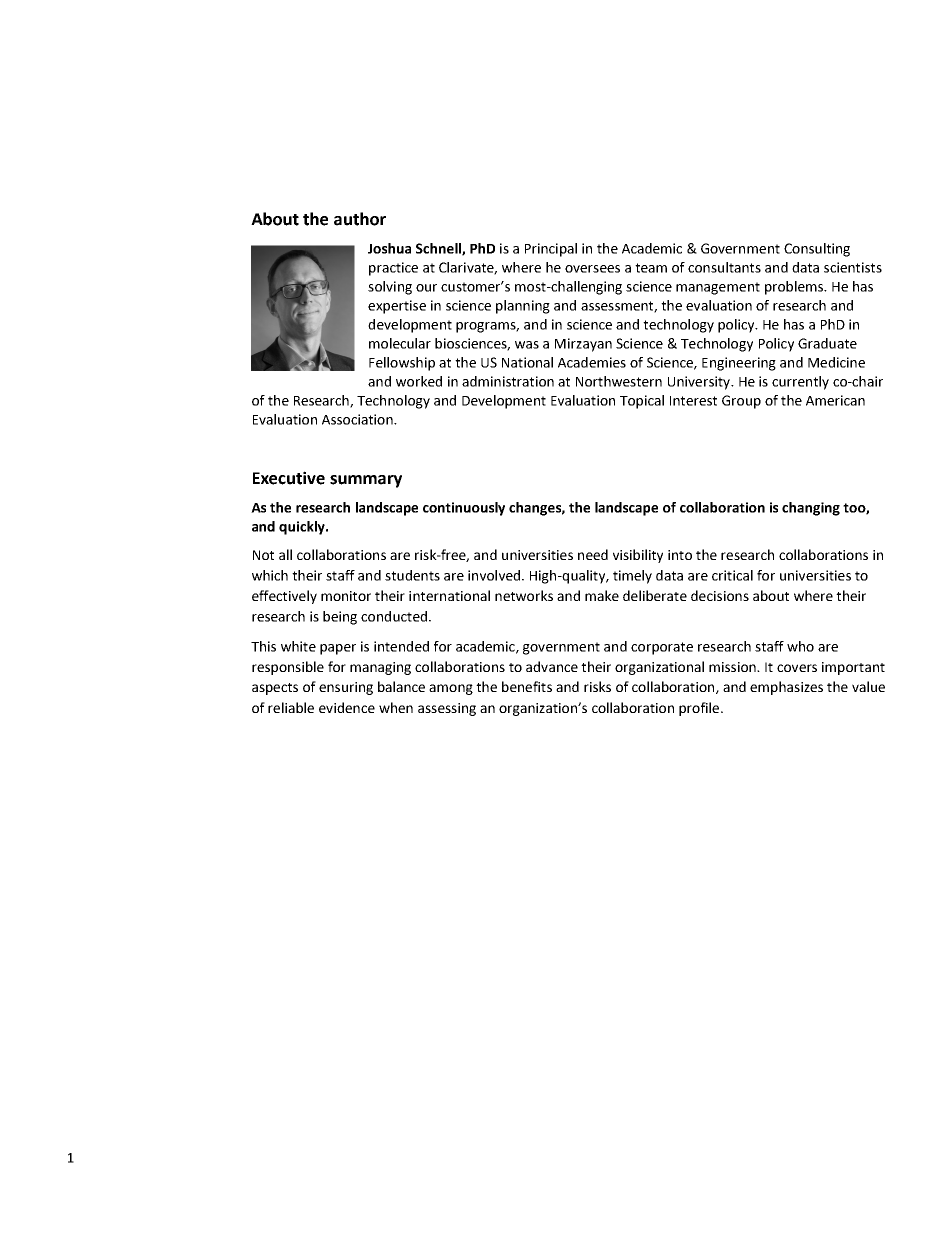  I want to click on decisions, so click(720, 595).
